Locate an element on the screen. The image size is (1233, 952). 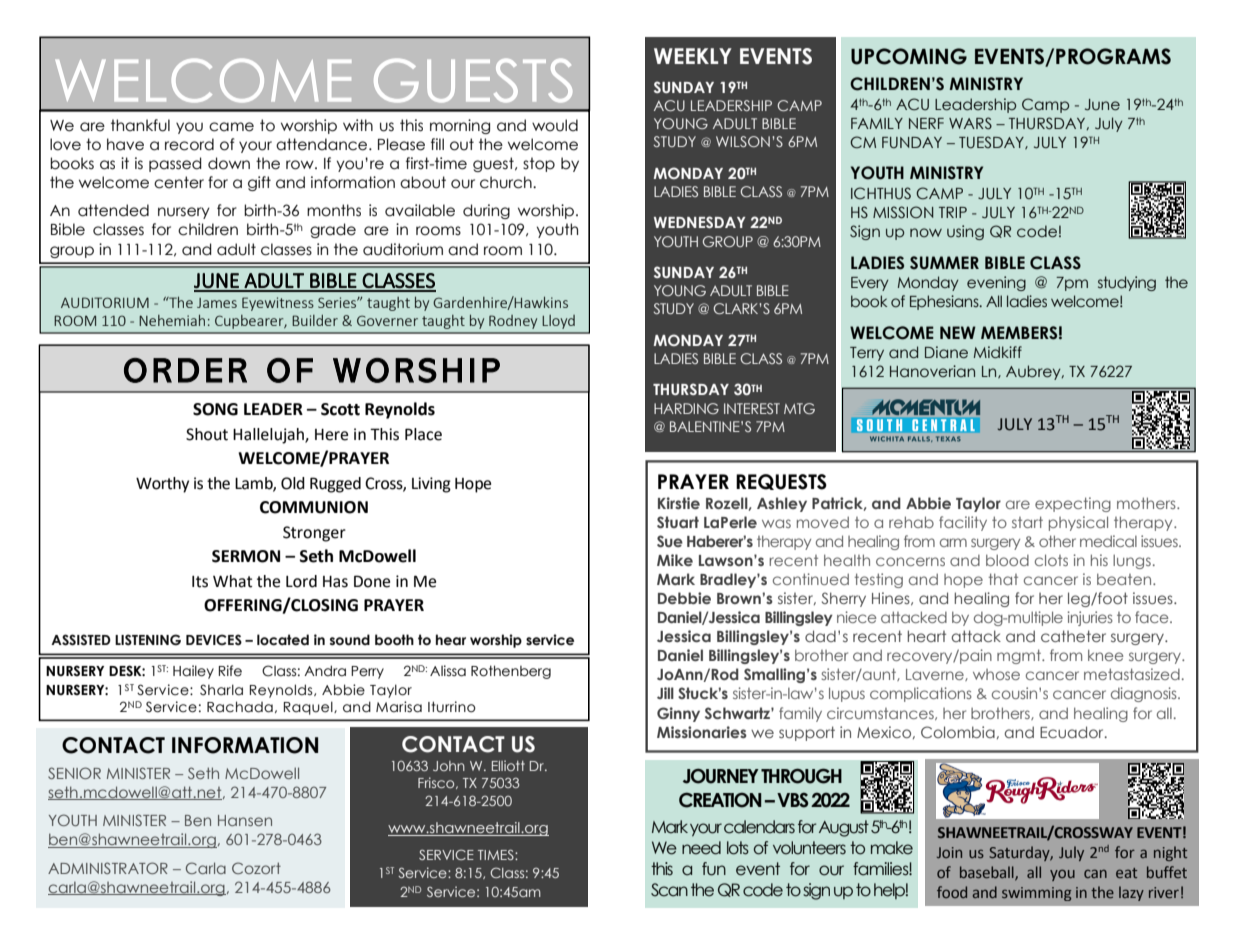
Scan is located at coordinates (669, 890).
